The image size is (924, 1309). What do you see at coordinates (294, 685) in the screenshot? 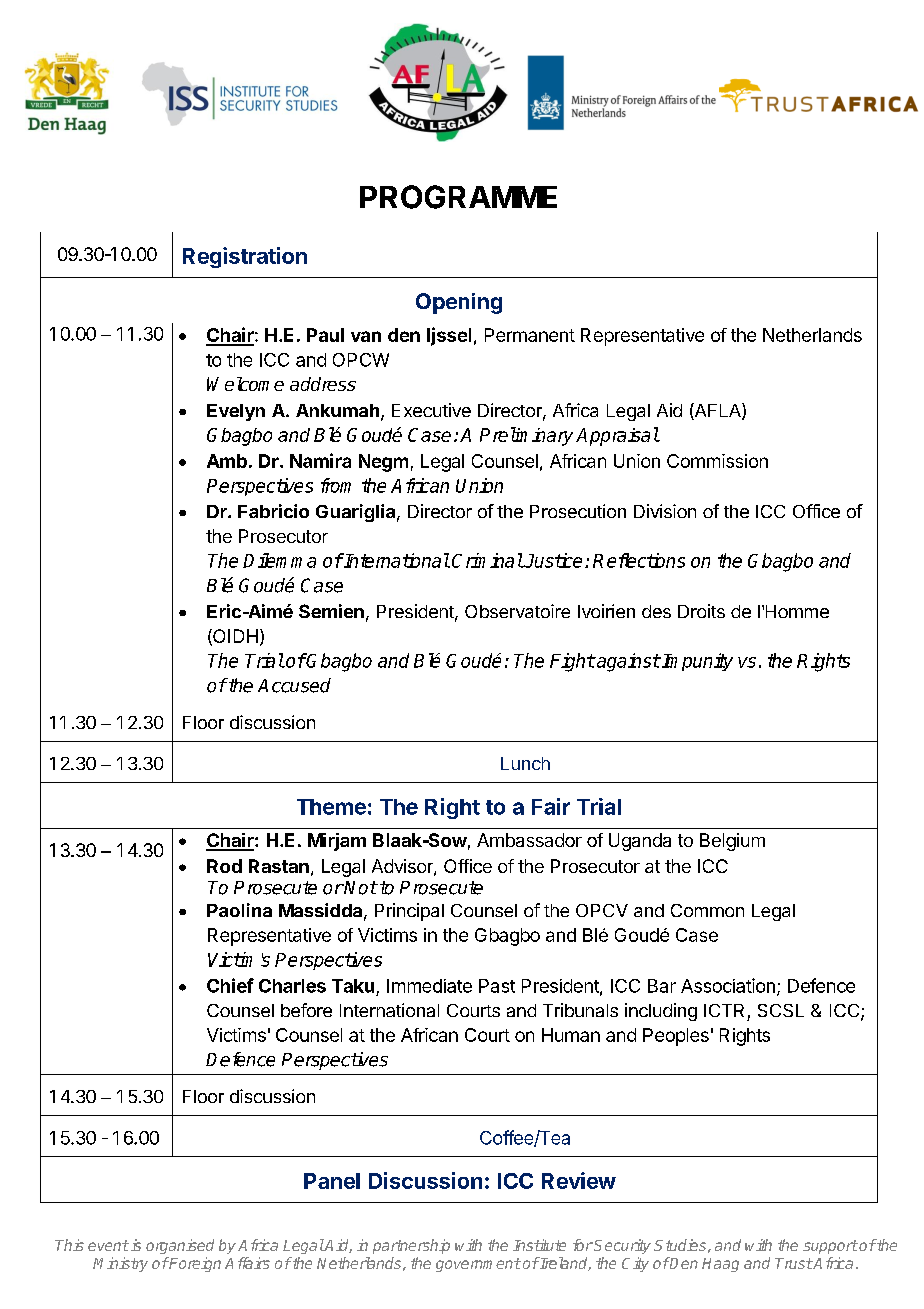
I see `Accused` at bounding box center [294, 685].
